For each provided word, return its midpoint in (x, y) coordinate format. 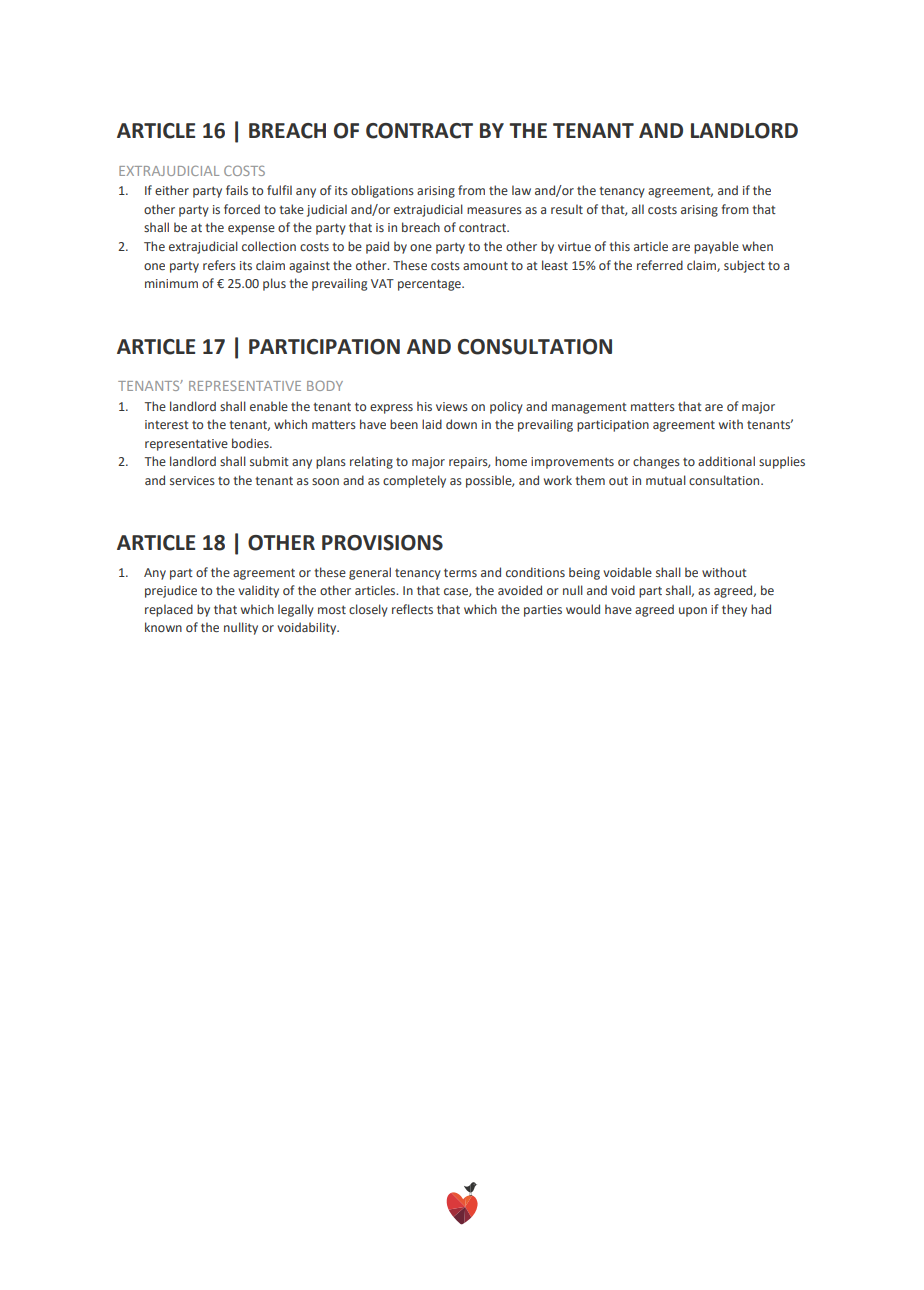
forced (242, 209)
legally (296, 610)
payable (716, 247)
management (589, 408)
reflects (412, 609)
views (452, 406)
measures (494, 210)
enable (269, 406)
